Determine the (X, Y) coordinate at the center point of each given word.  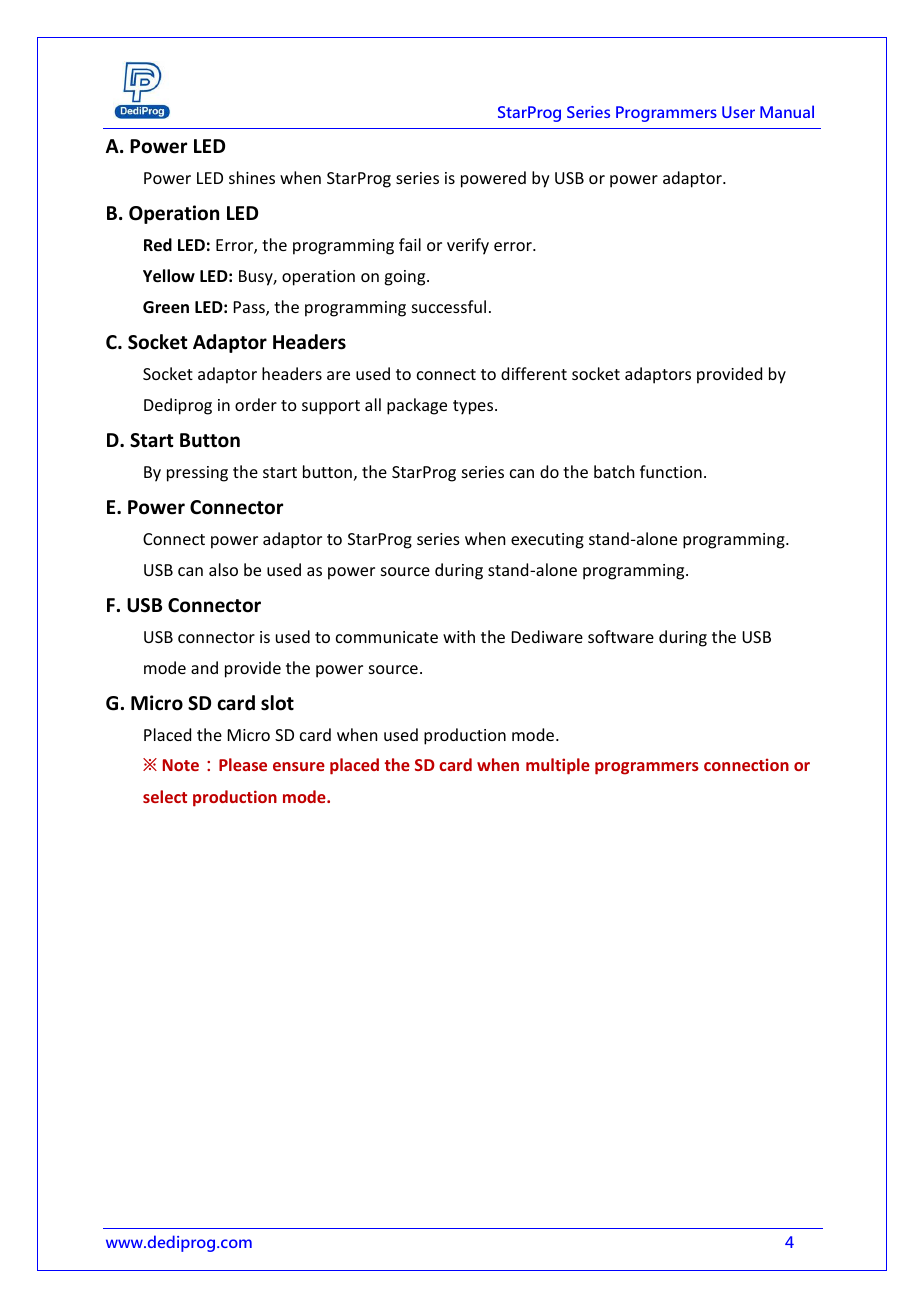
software (621, 636)
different (534, 373)
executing (547, 541)
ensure (299, 766)
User (738, 112)
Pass (250, 308)
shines (252, 177)
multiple (558, 766)
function (671, 471)
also (223, 569)
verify (468, 246)
